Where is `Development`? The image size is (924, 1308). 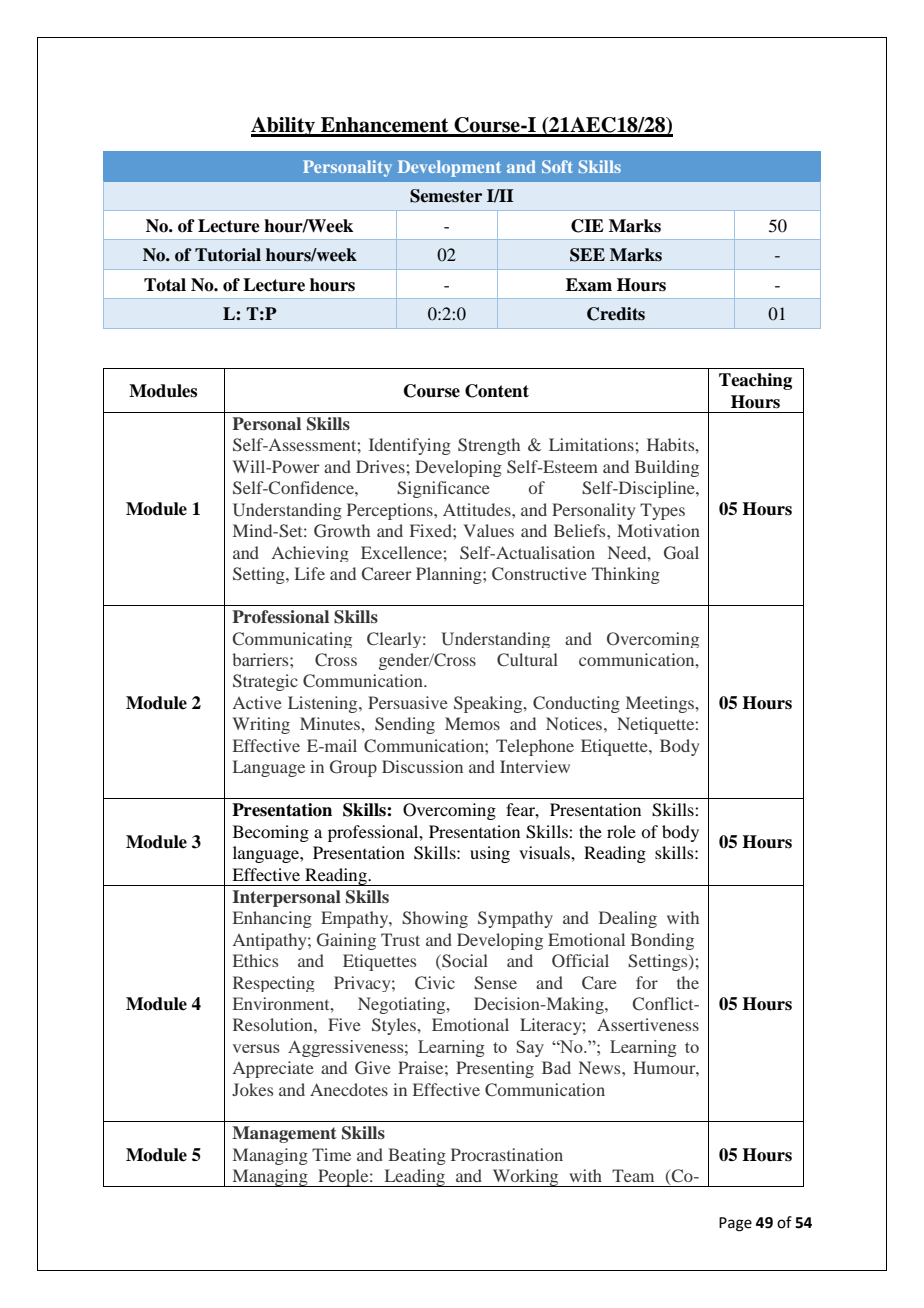 Development is located at coordinates (449, 168).
